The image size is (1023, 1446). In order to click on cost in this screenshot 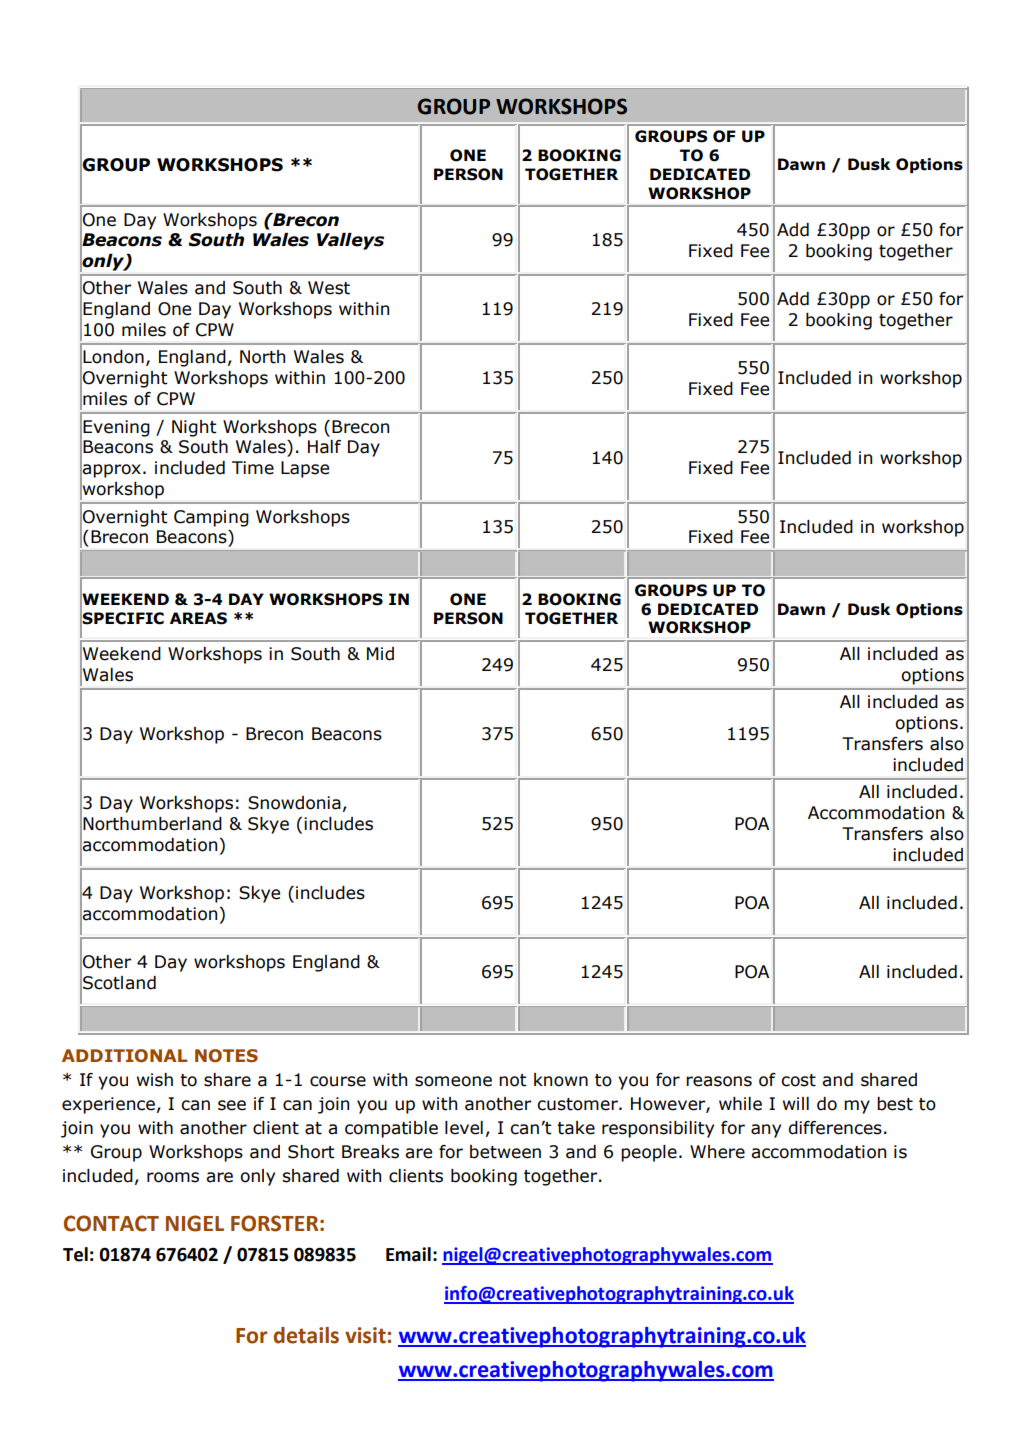, I will do `click(798, 1080)`.
